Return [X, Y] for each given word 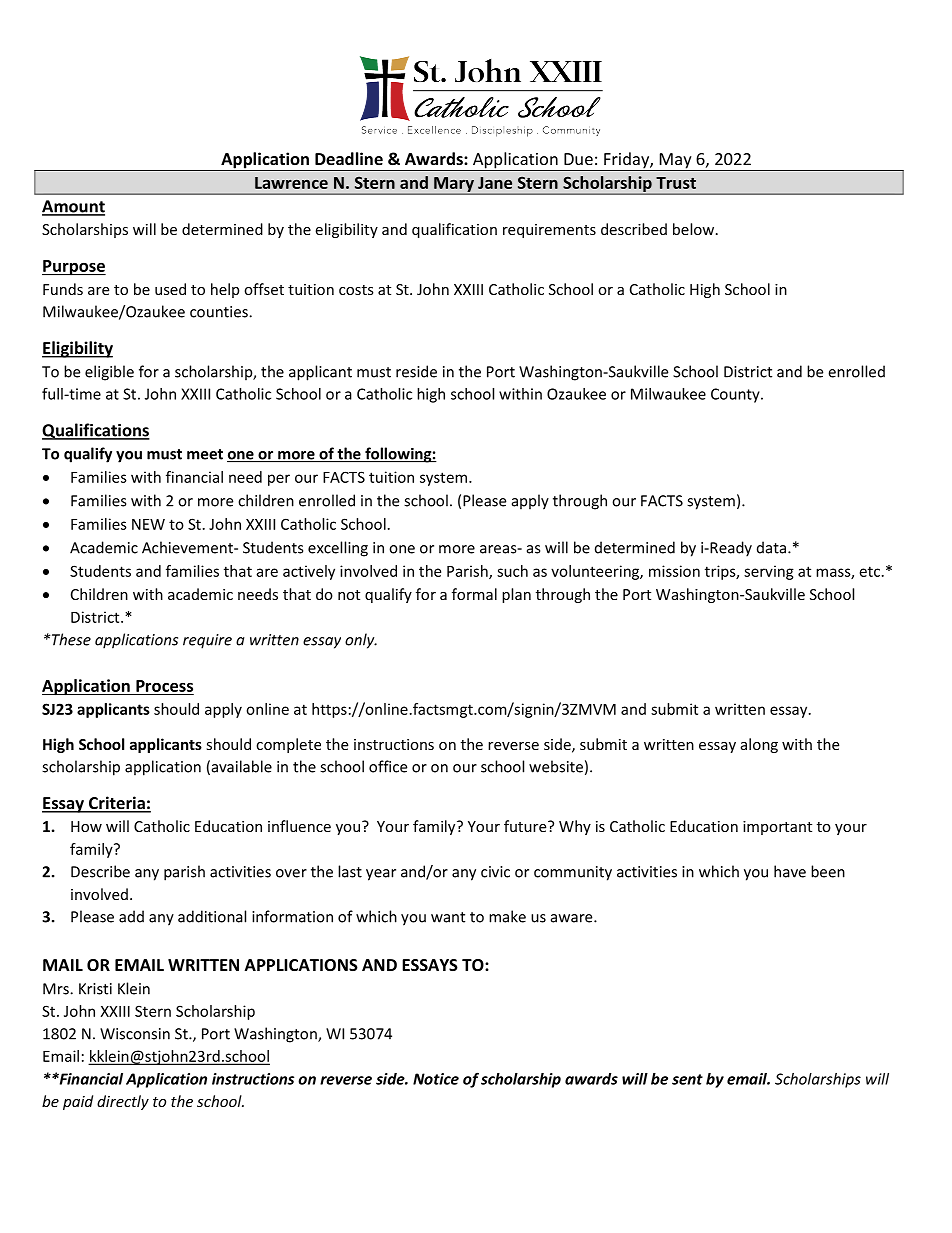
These [70, 639]
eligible [109, 373]
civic [495, 872]
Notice [436, 1079]
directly [123, 1102]
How [86, 826]
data [771, 547]
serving [769, 572]
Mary [454, 185]
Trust [676, 183]
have [790, 871]
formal [474, 594]
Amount [73, 207]
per [279, 480]
